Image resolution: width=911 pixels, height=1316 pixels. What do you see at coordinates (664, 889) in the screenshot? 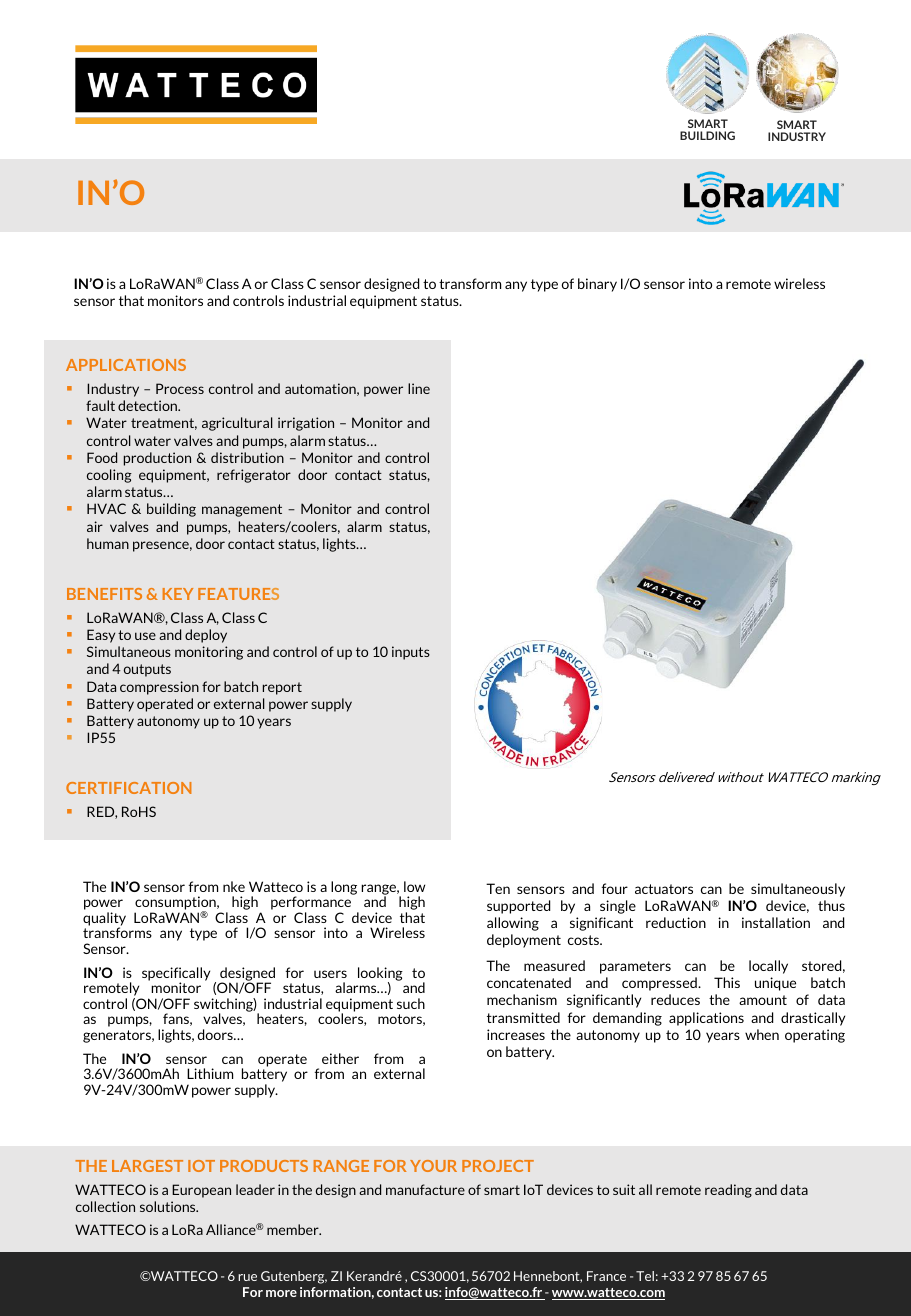
I see `actuators` at bounding box center [664, 889].
